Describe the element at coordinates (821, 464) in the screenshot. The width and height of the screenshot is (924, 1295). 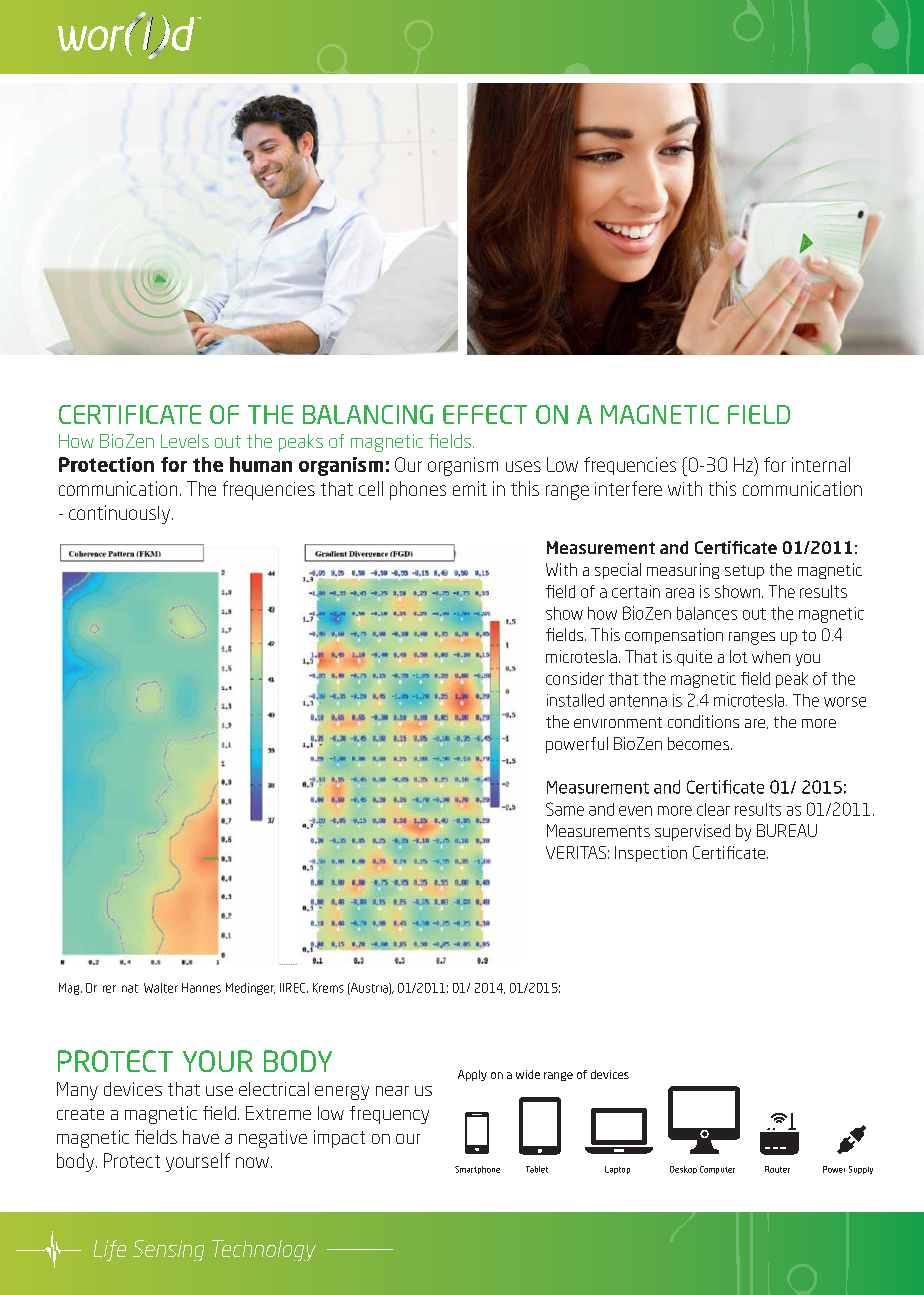
I see `internal` at that location.
